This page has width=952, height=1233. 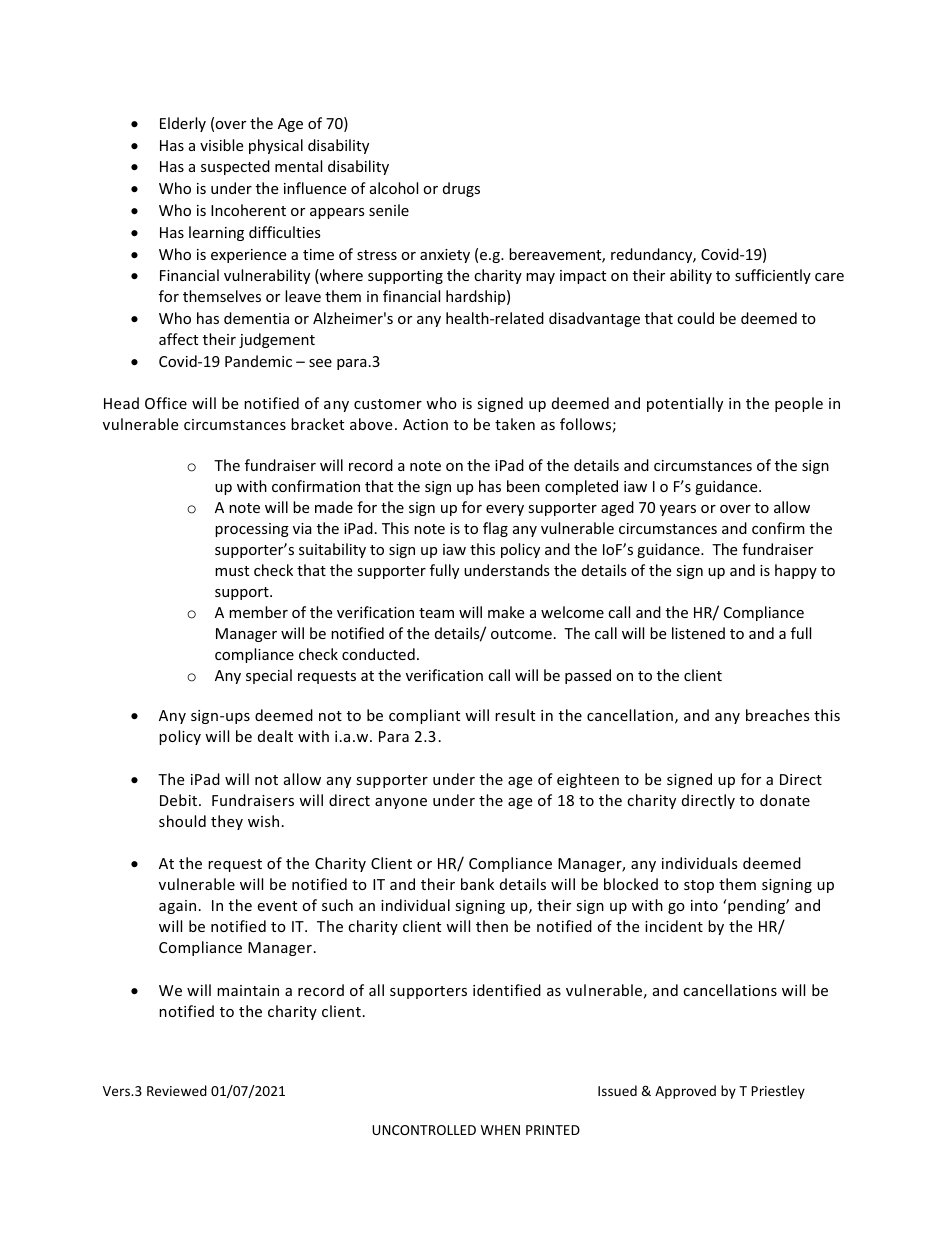 I want to click on years, so click(x=678, y=510).
